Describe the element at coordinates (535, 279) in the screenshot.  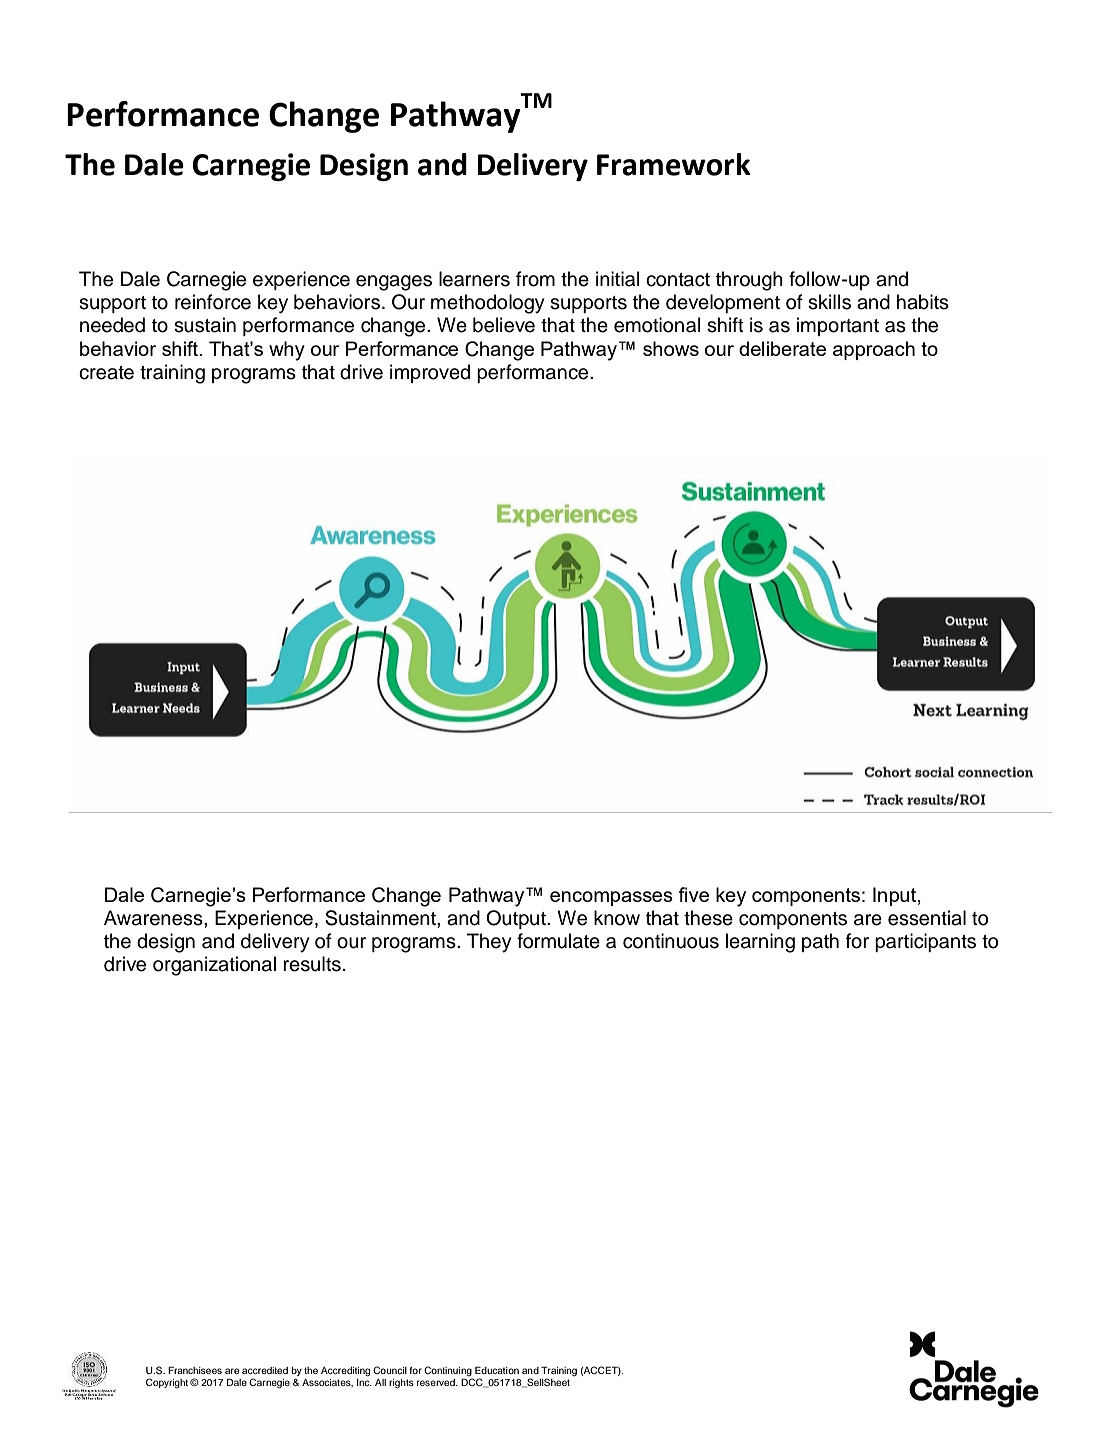
I see `from` at that location.
